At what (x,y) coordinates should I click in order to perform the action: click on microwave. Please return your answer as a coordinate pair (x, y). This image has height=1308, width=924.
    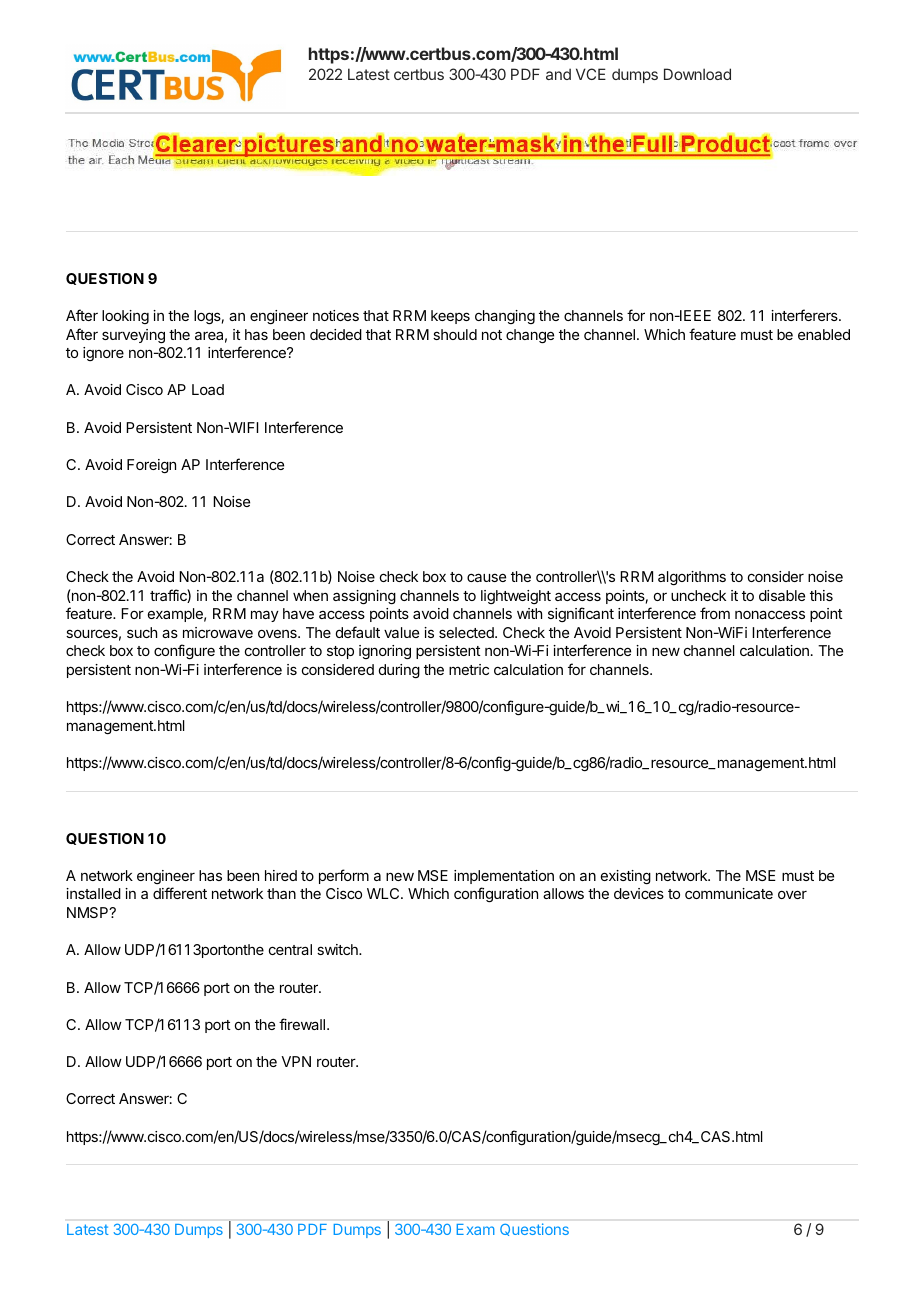
    Looking at the image, I should click on (218, 632).
